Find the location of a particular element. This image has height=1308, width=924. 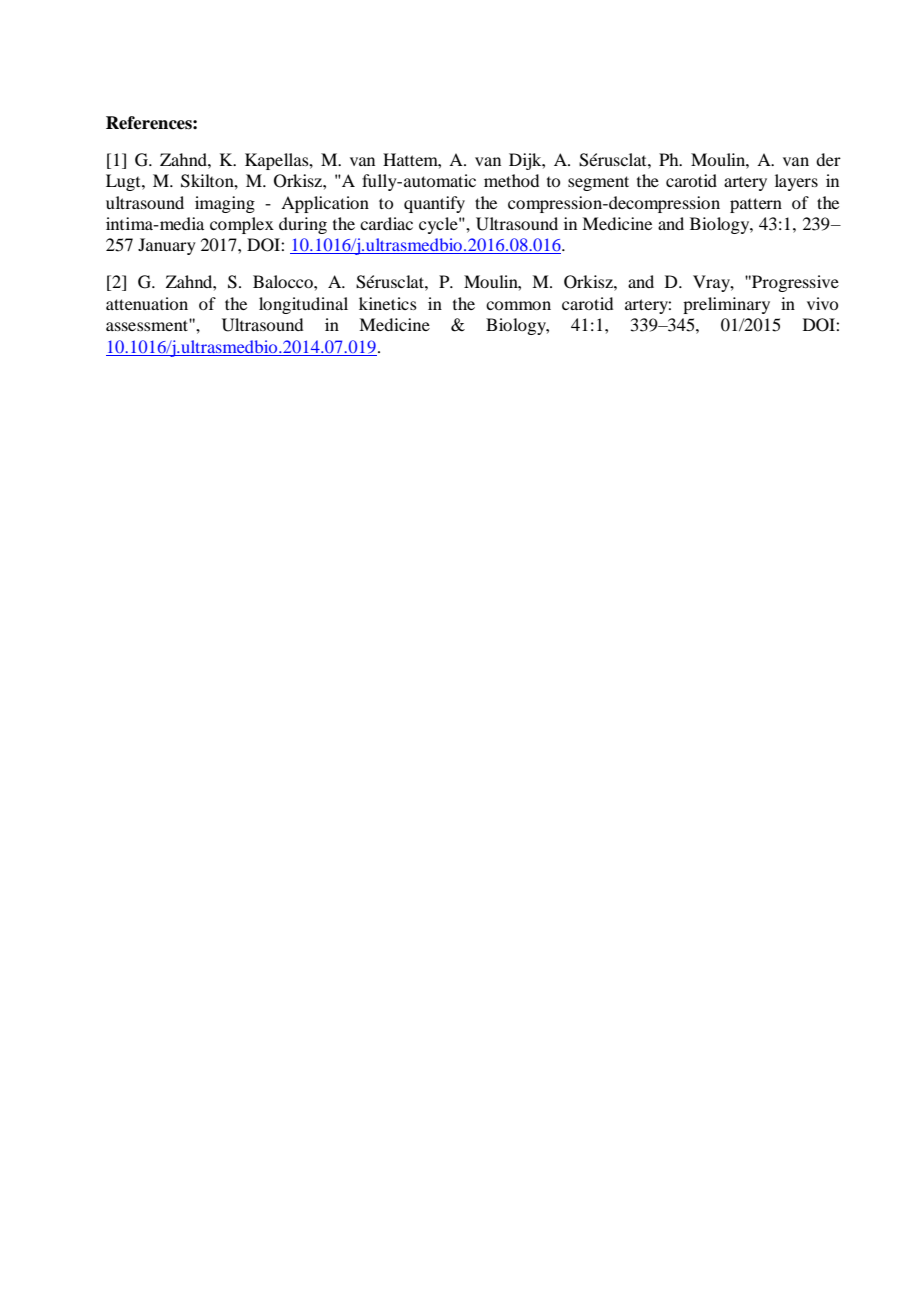

Progressive is located at coordinates (794, 283).
